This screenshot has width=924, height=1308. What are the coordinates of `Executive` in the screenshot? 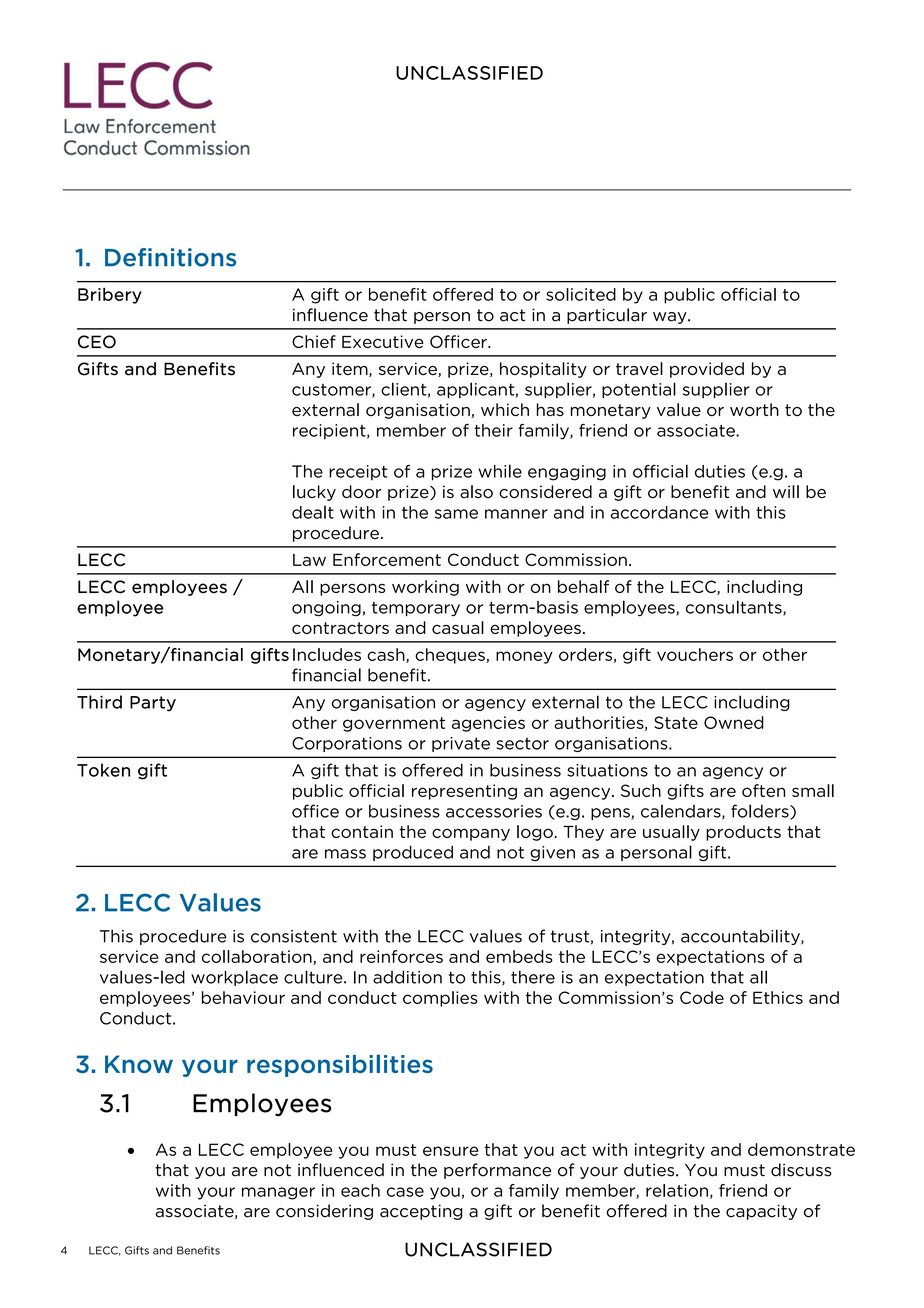 It's located at (383, 341).
